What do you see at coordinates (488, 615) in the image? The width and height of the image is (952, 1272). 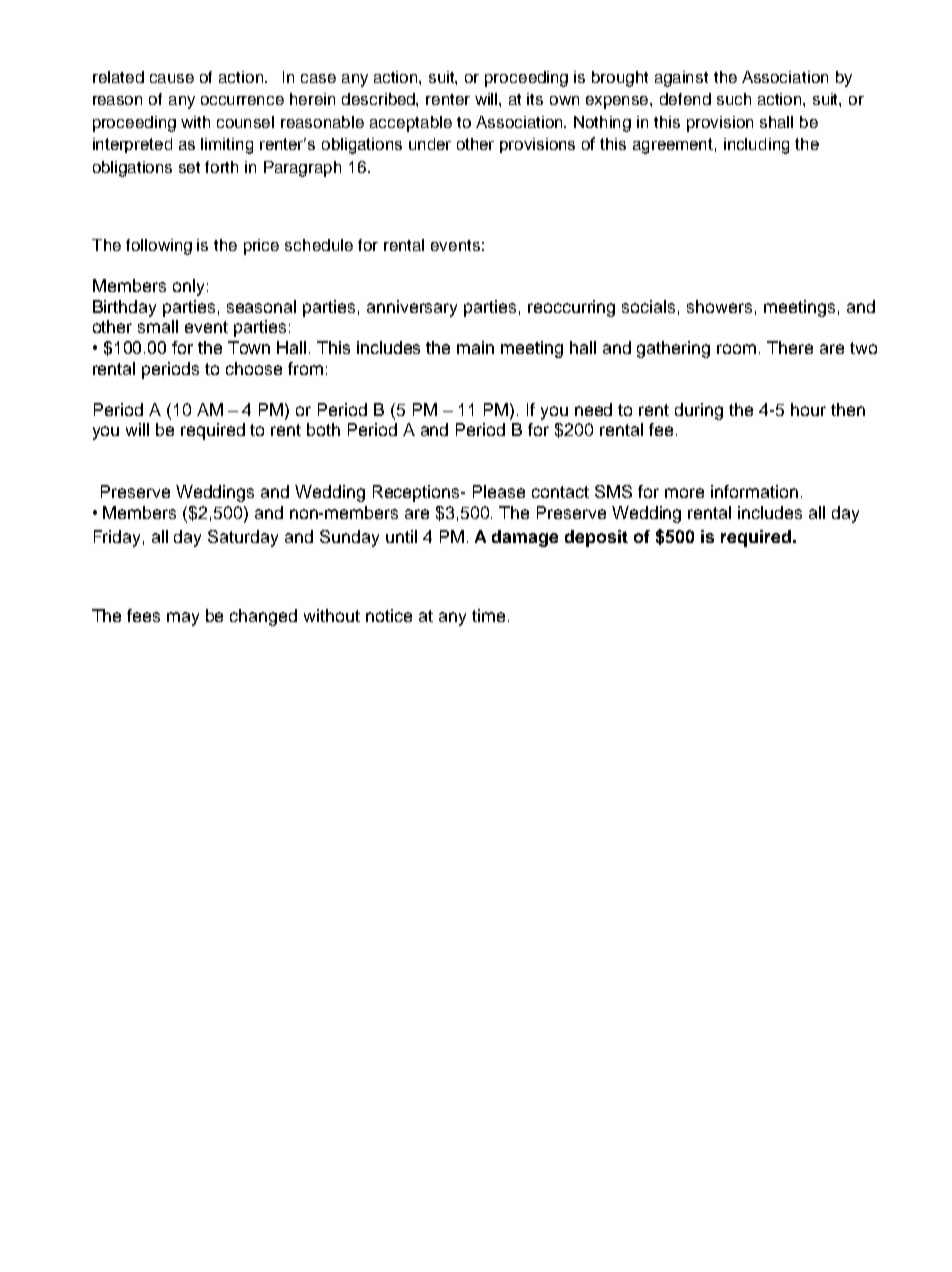 I see `time` at bounding box center [488, 615].
